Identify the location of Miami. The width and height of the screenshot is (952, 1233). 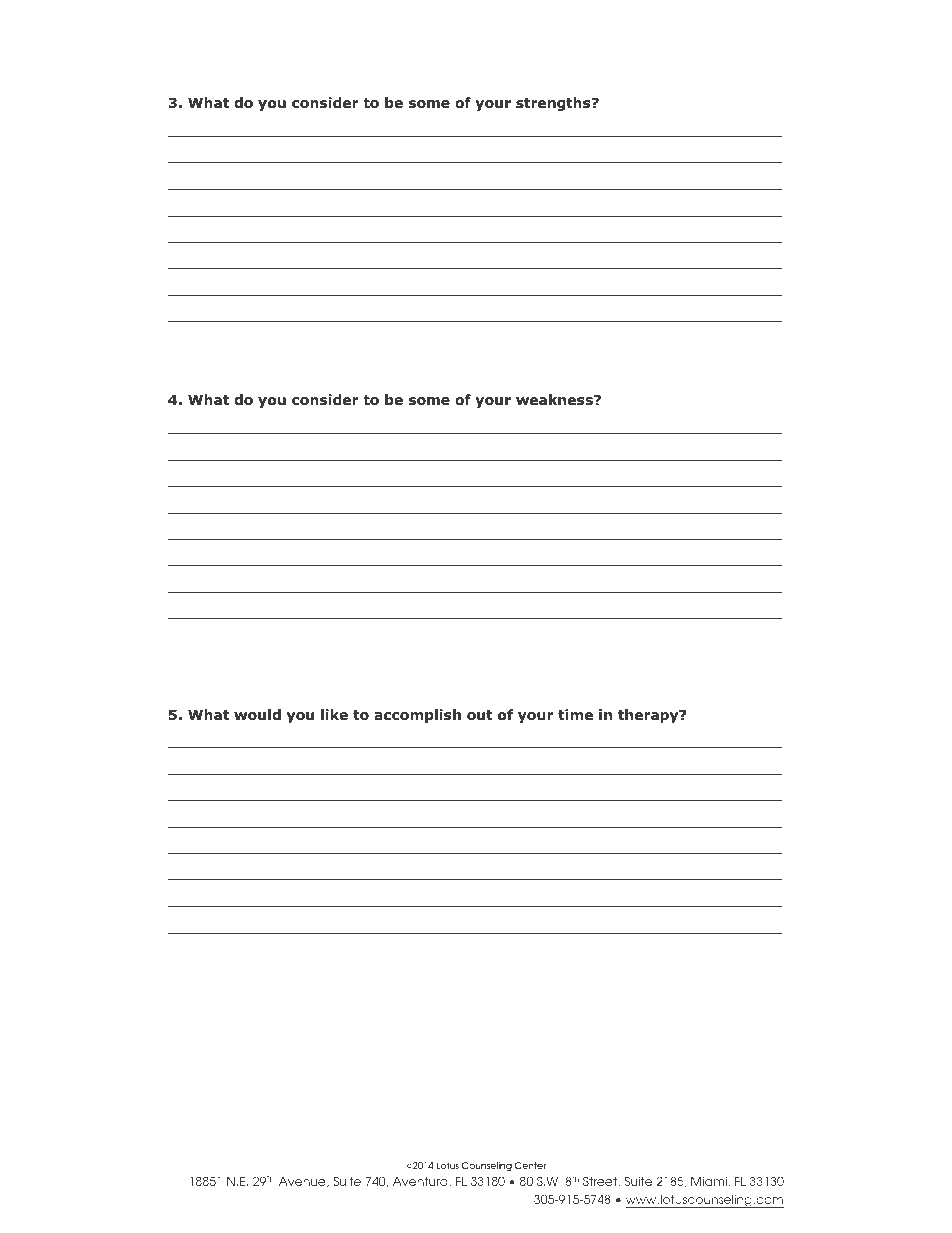
(710, 1182).
